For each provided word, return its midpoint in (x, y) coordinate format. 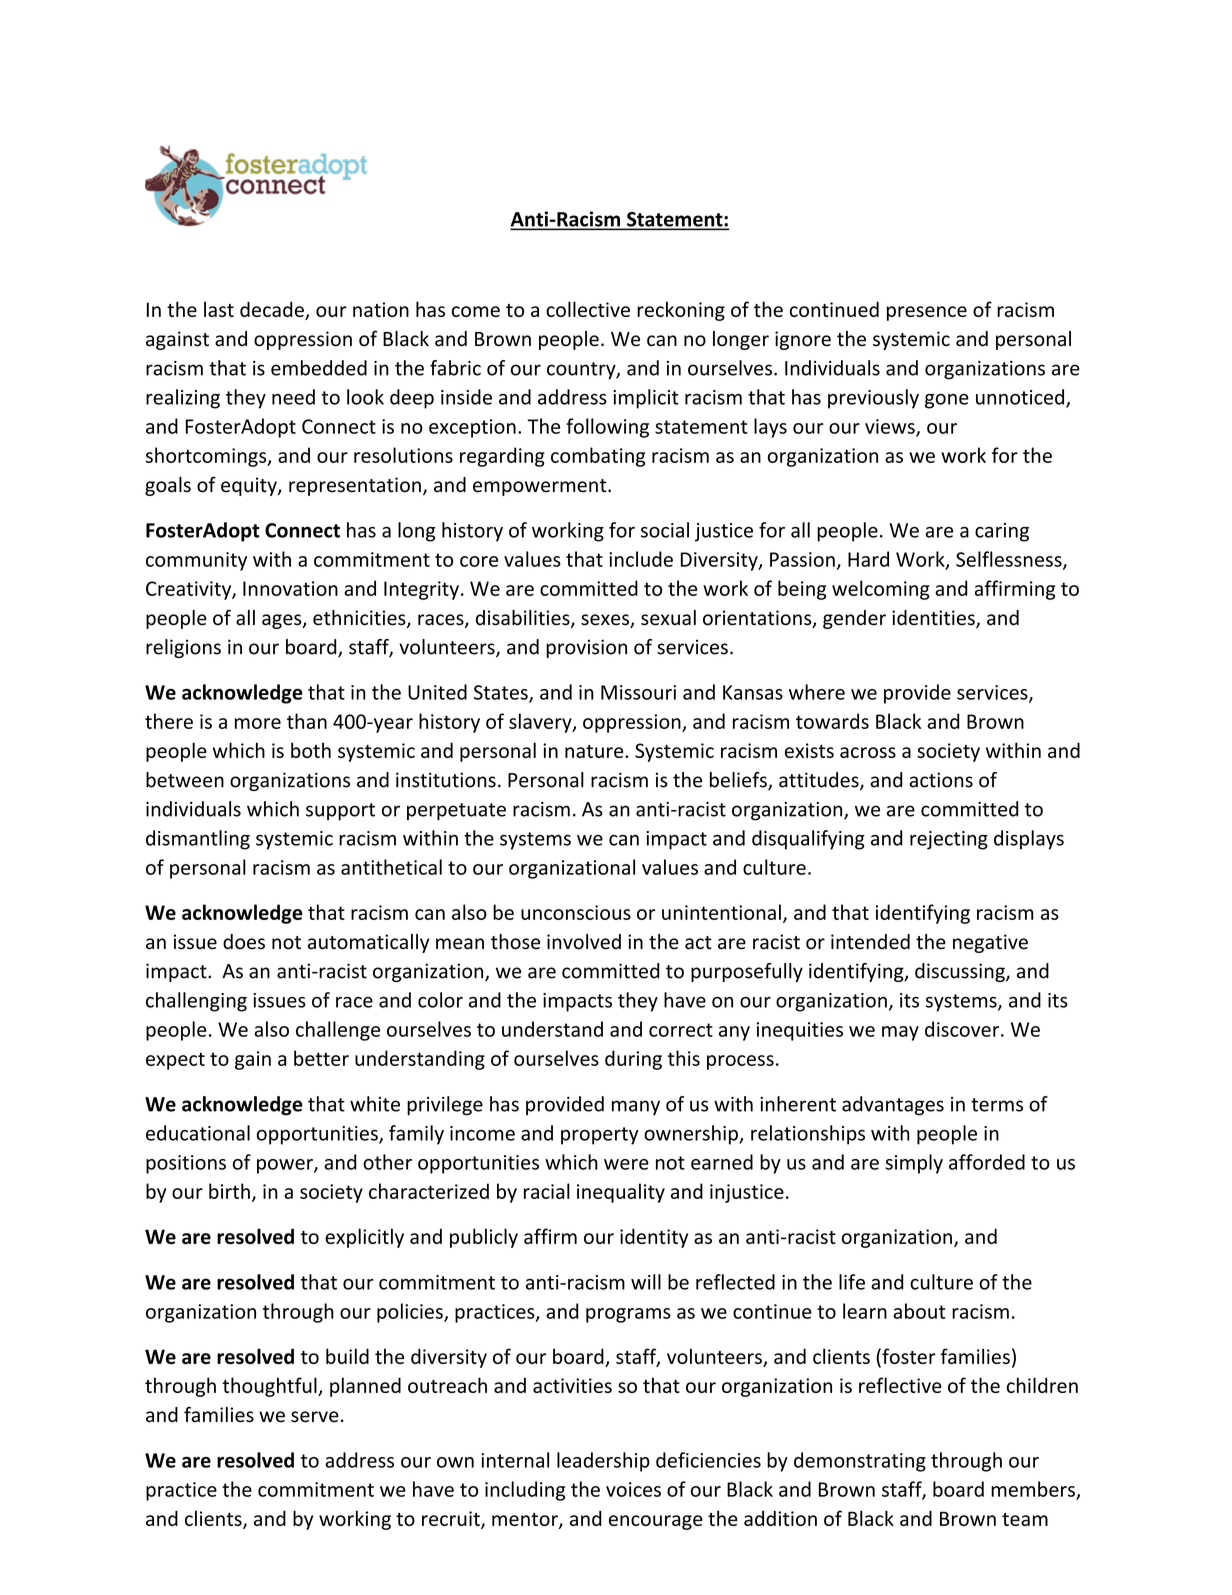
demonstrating (860, 1462)
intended (870, 942)
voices (633, 1489)
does (244, 942)
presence (927, 313)
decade (273, 310)
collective (588, 309)
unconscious (576, 912)
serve (315, 1417)
